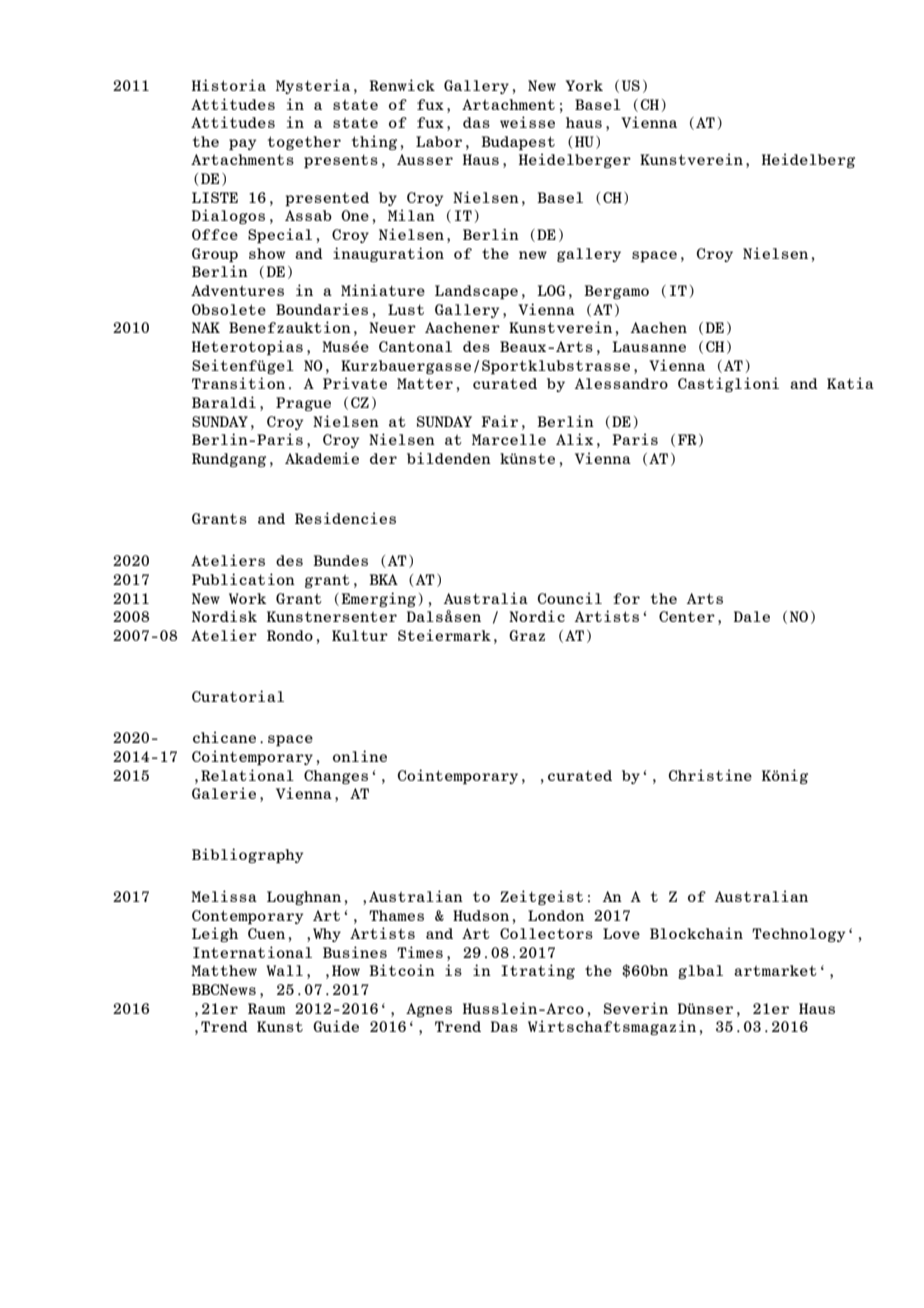 The height and width of the screenshot is (1308, 924). What do you see at coordinates (304, 143) in the screenshot?
I see `together` at bounding box center [304, 143].
